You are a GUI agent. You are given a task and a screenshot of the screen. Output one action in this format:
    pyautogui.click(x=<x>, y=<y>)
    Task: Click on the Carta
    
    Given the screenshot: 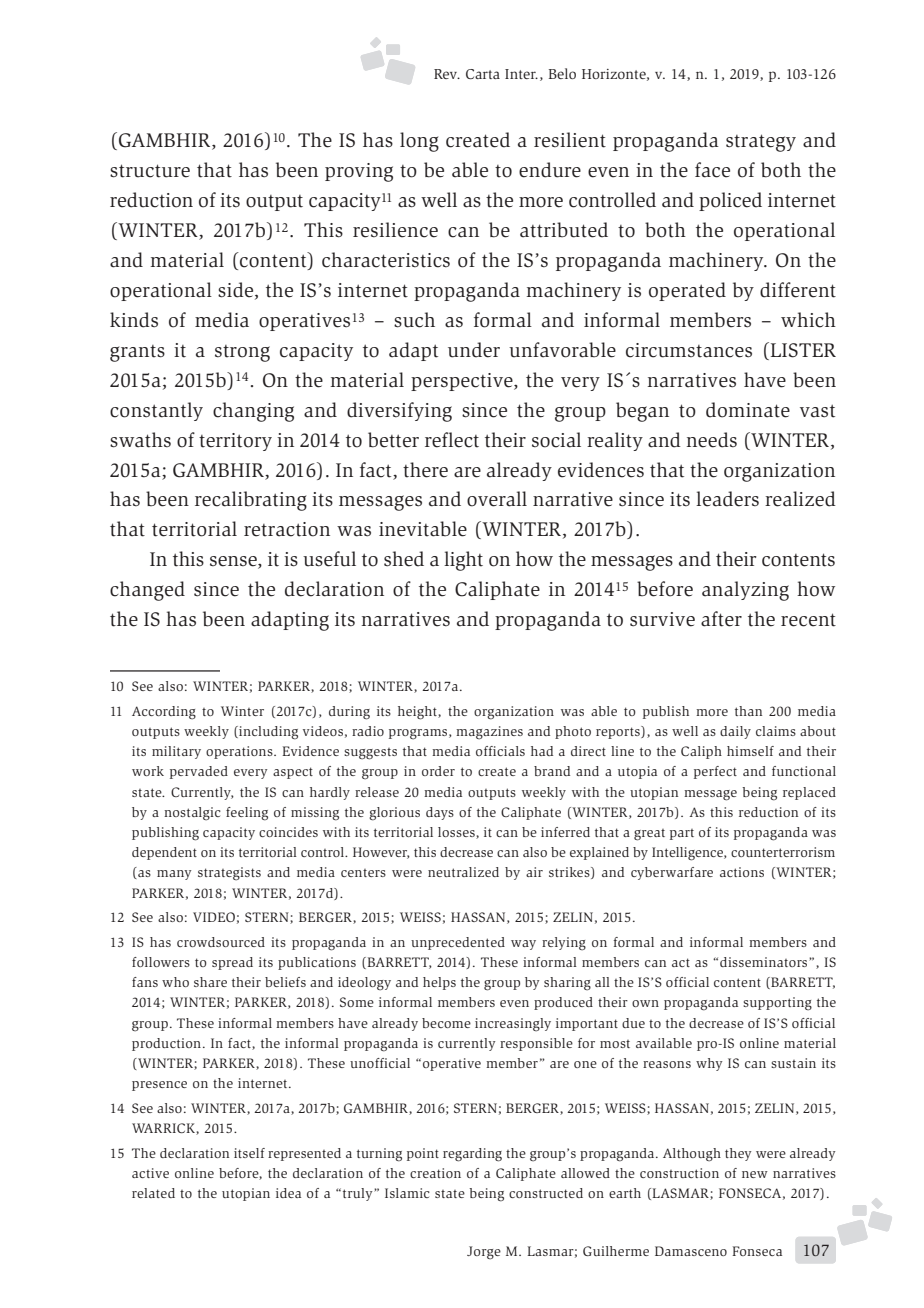 What is the action you would take?
    pyautogui.click(x=483, y=74)
